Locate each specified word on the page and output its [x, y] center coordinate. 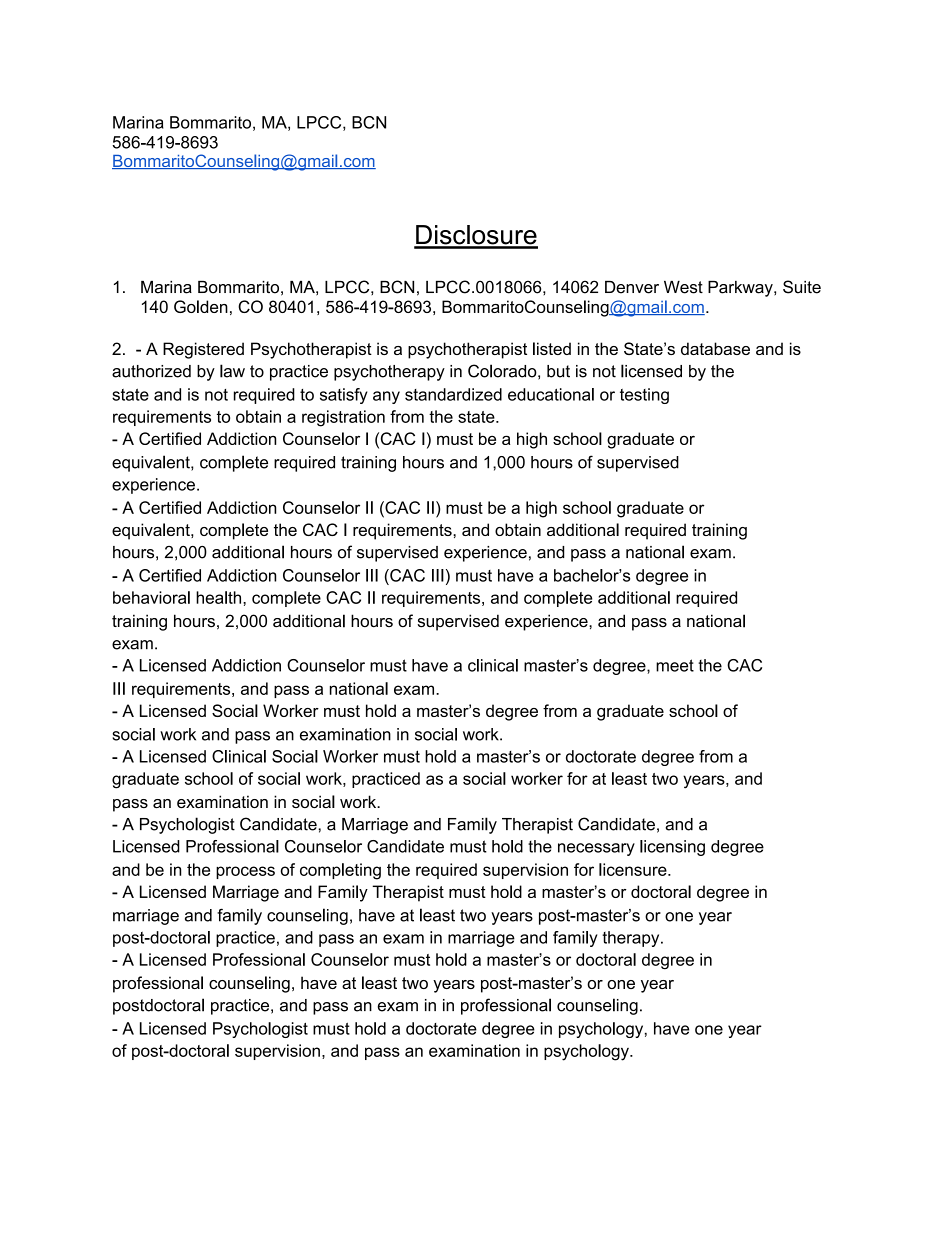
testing [644, 396]
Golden [201, 306]
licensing [672, 848]
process [245, 872]
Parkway [741, 289]
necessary [596, 849]
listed [552, 348]
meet [675, 665]
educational [551, 394]
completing [340, 871]
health [220, 597]
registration [343, 418]
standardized [453, 394]
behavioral [151, 597]
